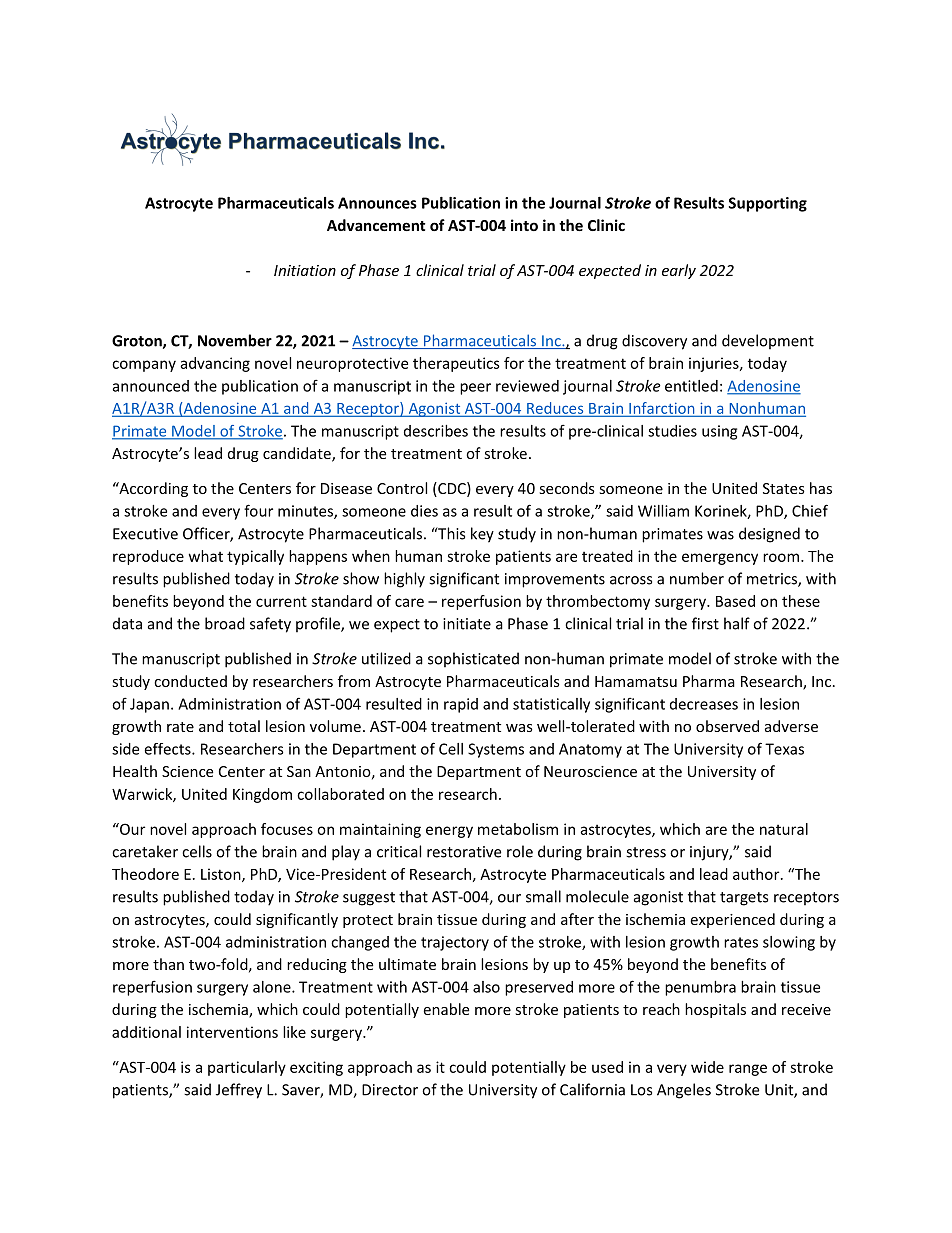 The height and width of the screenshot is (1233, 952). What do you see at coordinates (247, 1068) in the screenshot?
I see `particularly` at bounding box center [247, 1068].
